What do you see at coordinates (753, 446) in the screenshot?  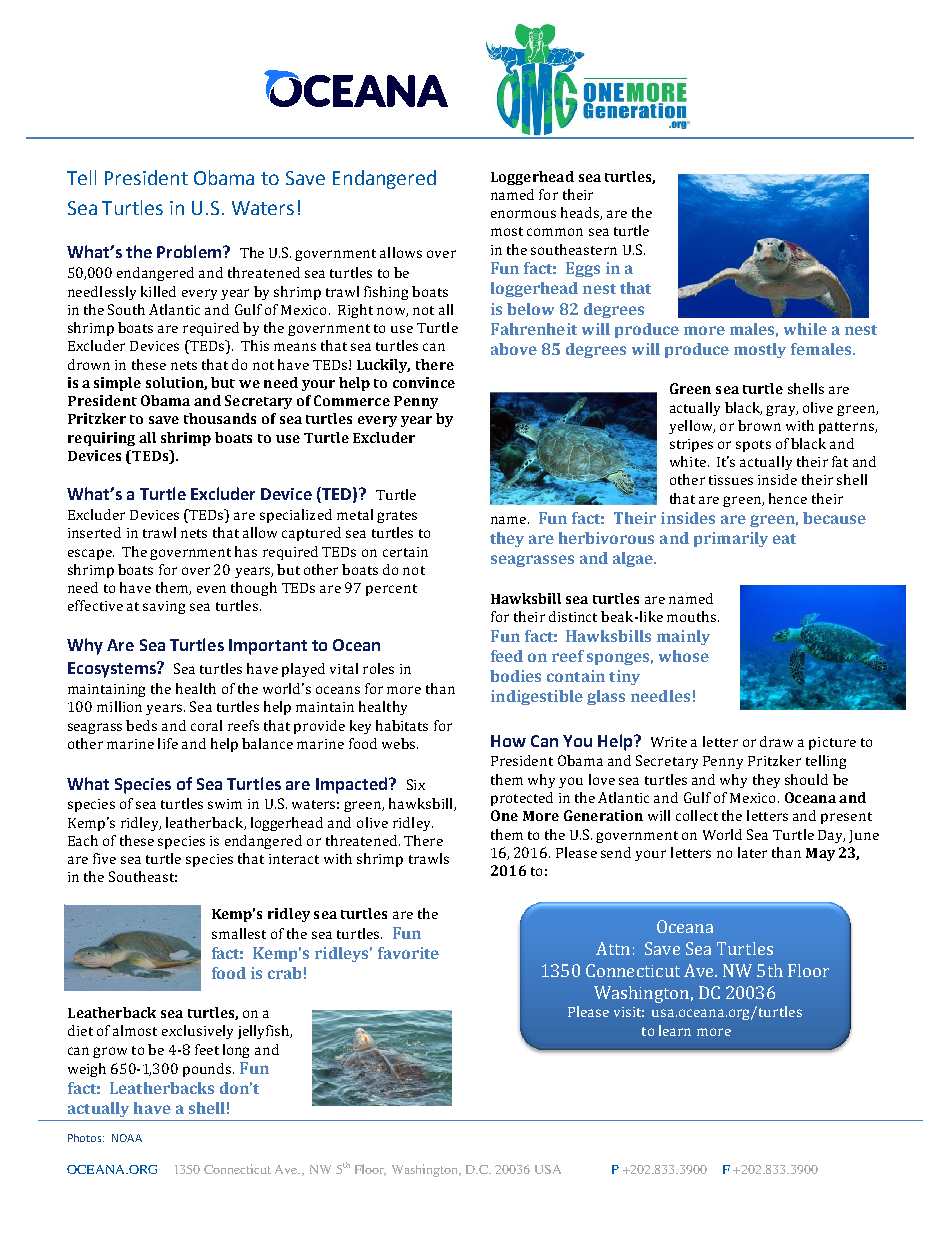 I see `spots` at bounding box center [753, 446].
